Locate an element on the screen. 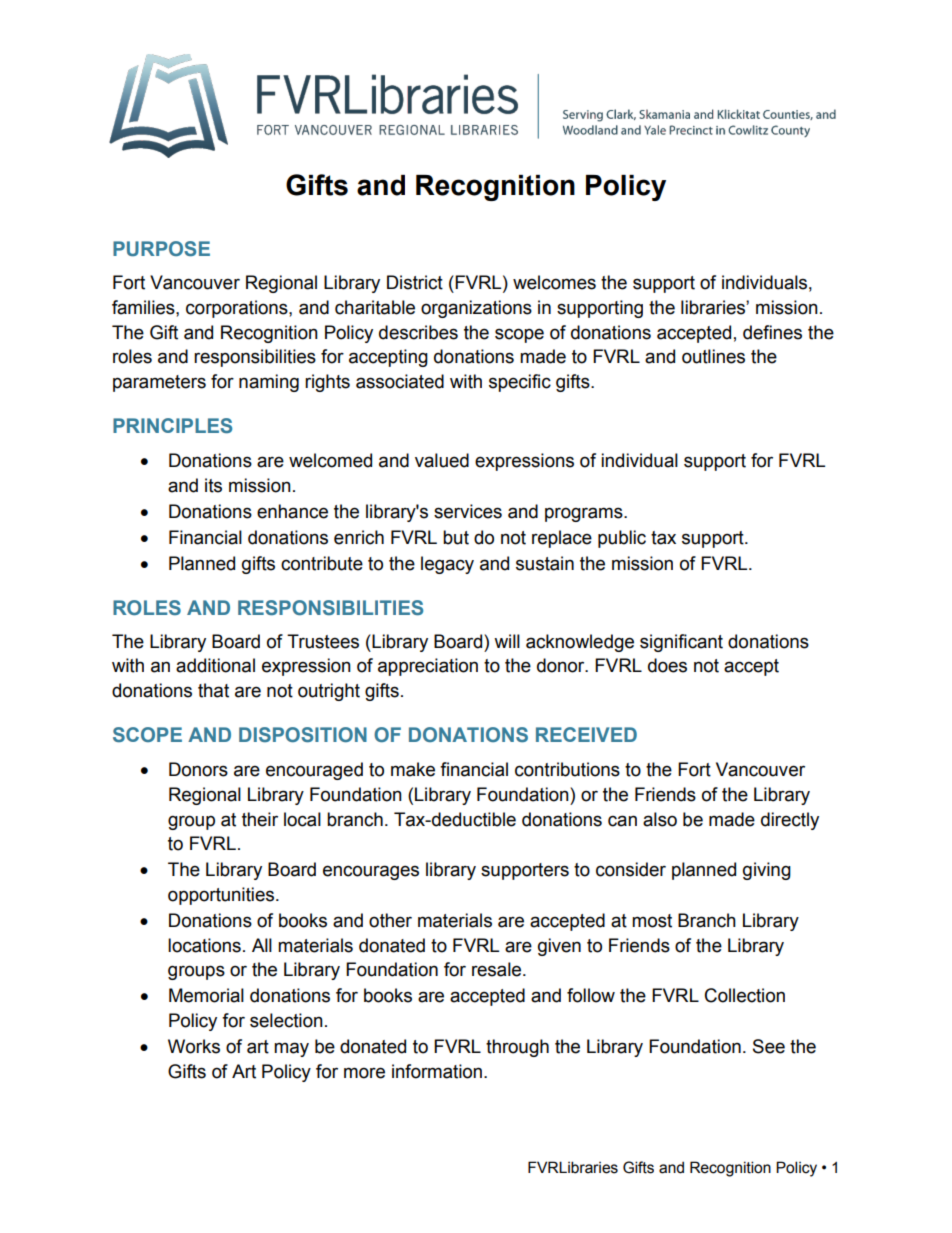 The image size is (952, 1233). Works is located at coordinates (194, 1046).
